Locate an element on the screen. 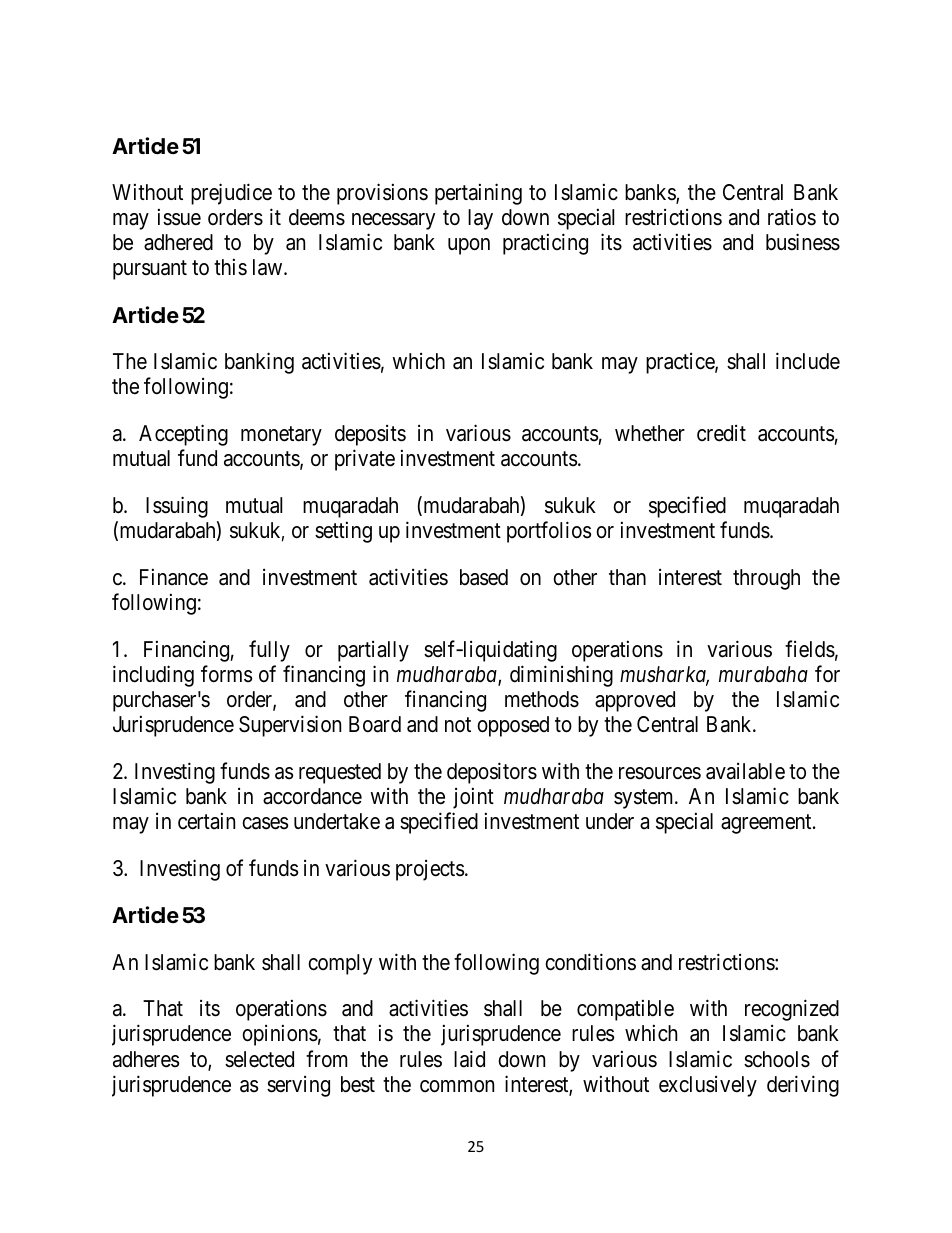 Image resolution: width=952 pixels, height=1233 pixels. projects is located at coordinates (430, 870).
